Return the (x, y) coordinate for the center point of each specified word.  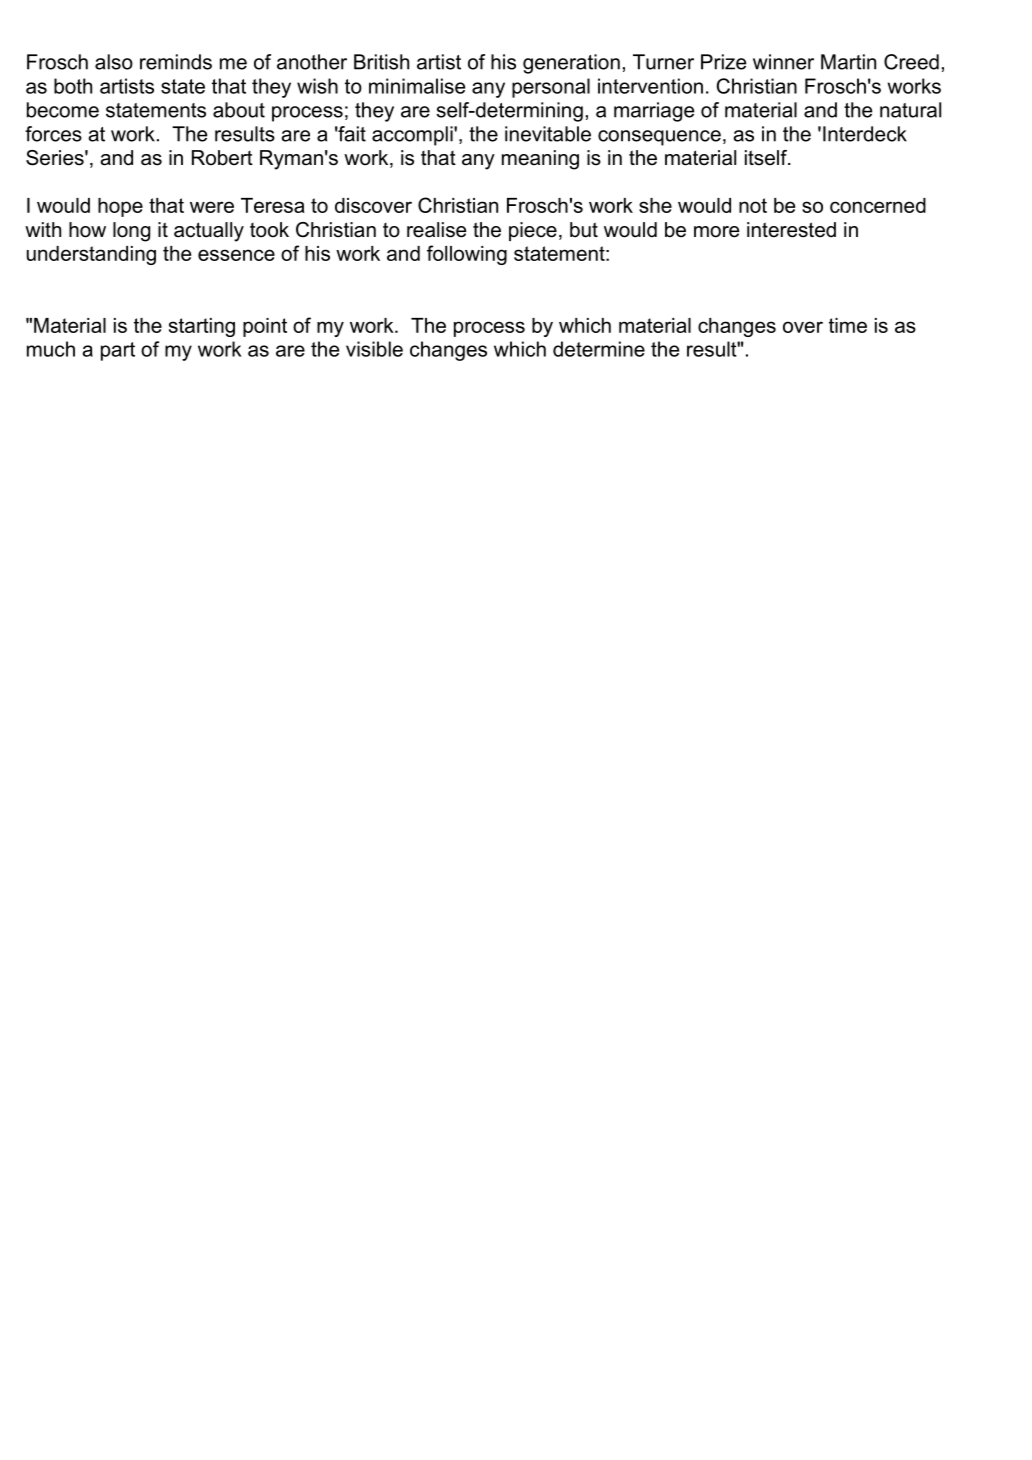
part (118, 351)
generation (571, 64)
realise (436, 230)
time (848, 325)
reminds (176, 62)
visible (374, 349)
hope (120, 207)
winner (783, 62)
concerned (878, 205)
